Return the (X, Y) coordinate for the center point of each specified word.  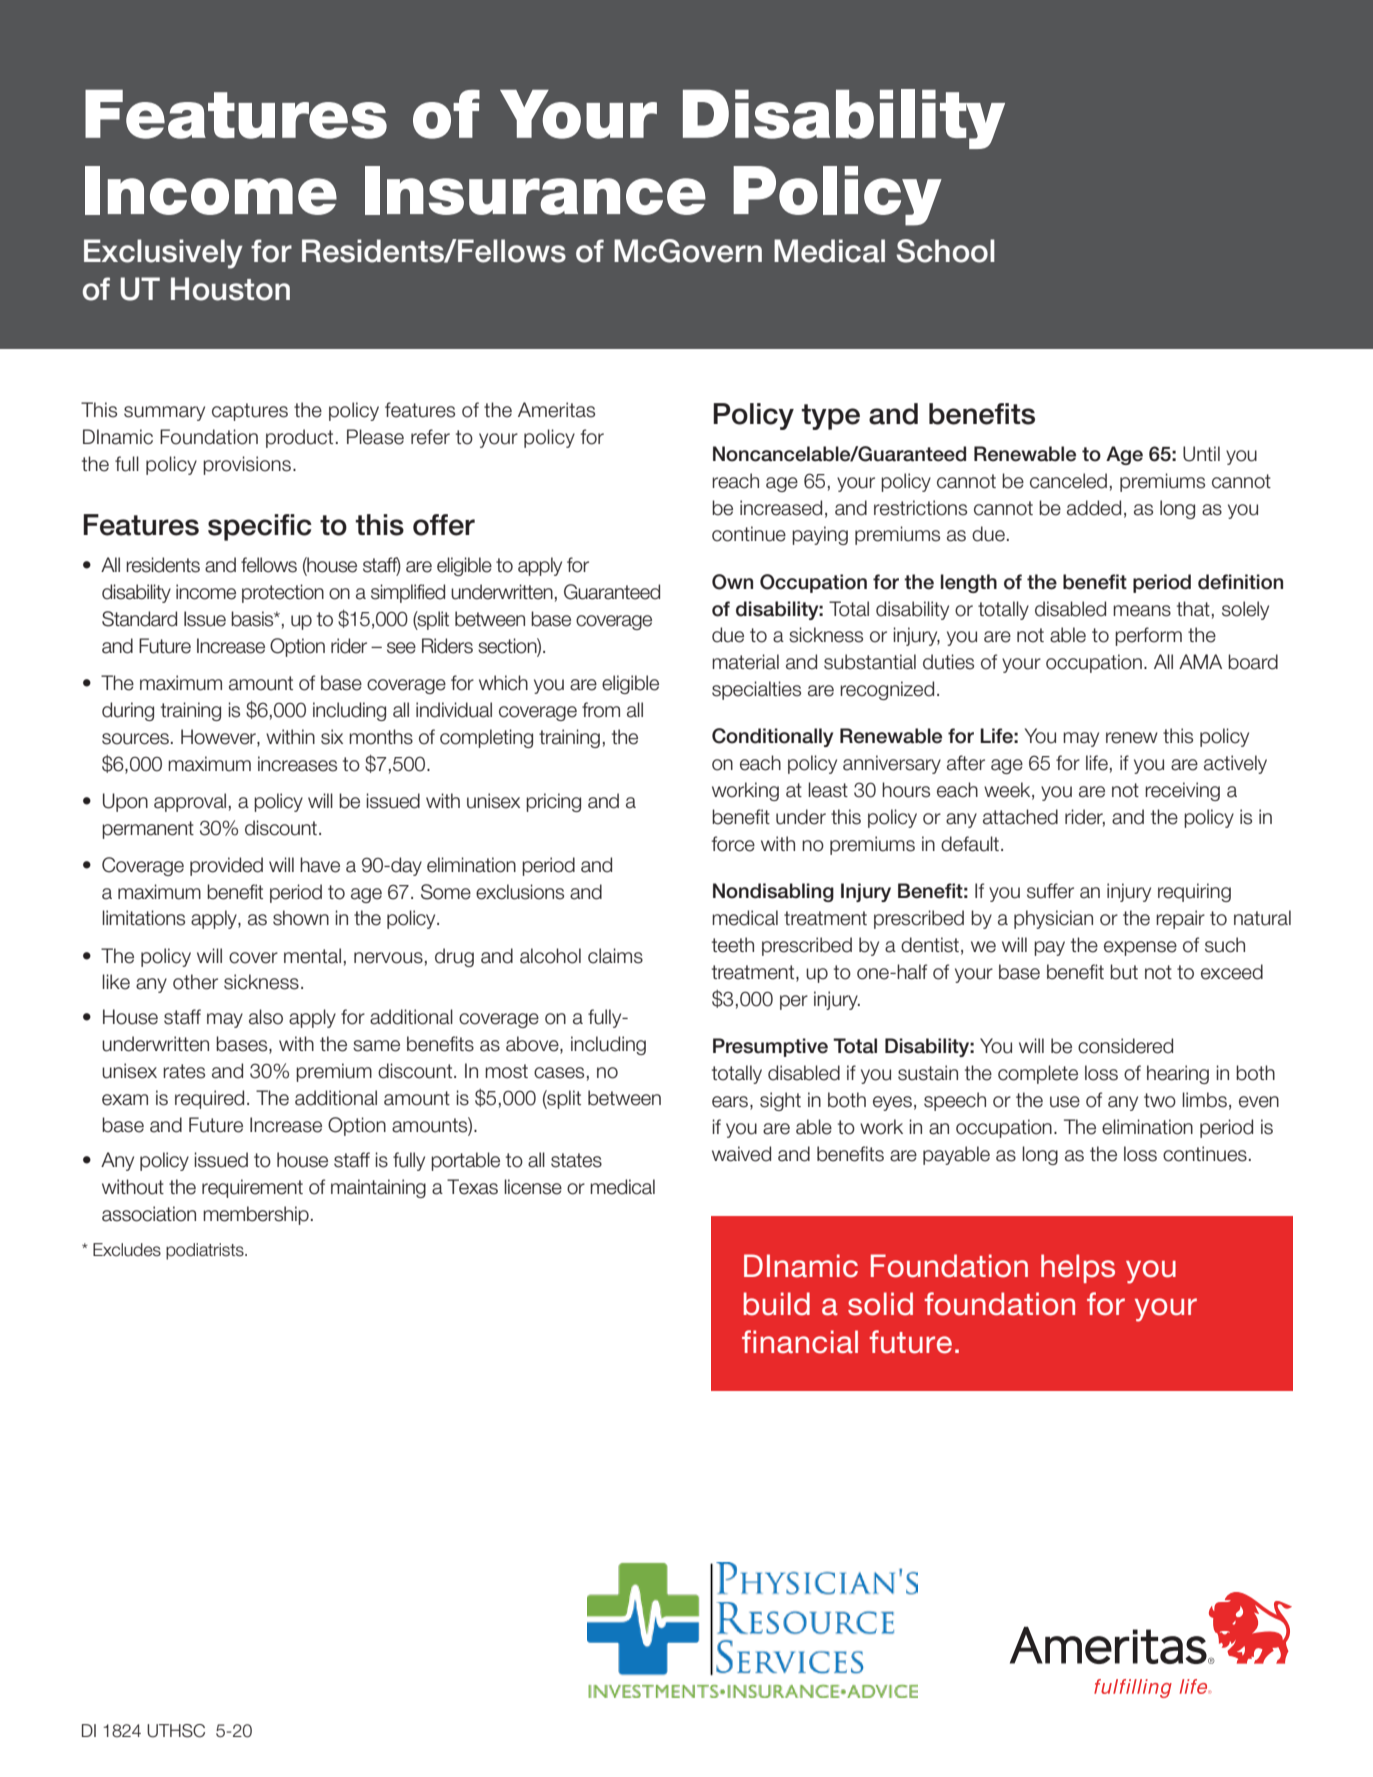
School (945, 251)
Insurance (535, 190)
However (219, 738)
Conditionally (772, 737)
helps (1078, 1268)
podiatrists (206, 1251)
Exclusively (163, 254)
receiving (1182, 791)
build (777, 1304)
